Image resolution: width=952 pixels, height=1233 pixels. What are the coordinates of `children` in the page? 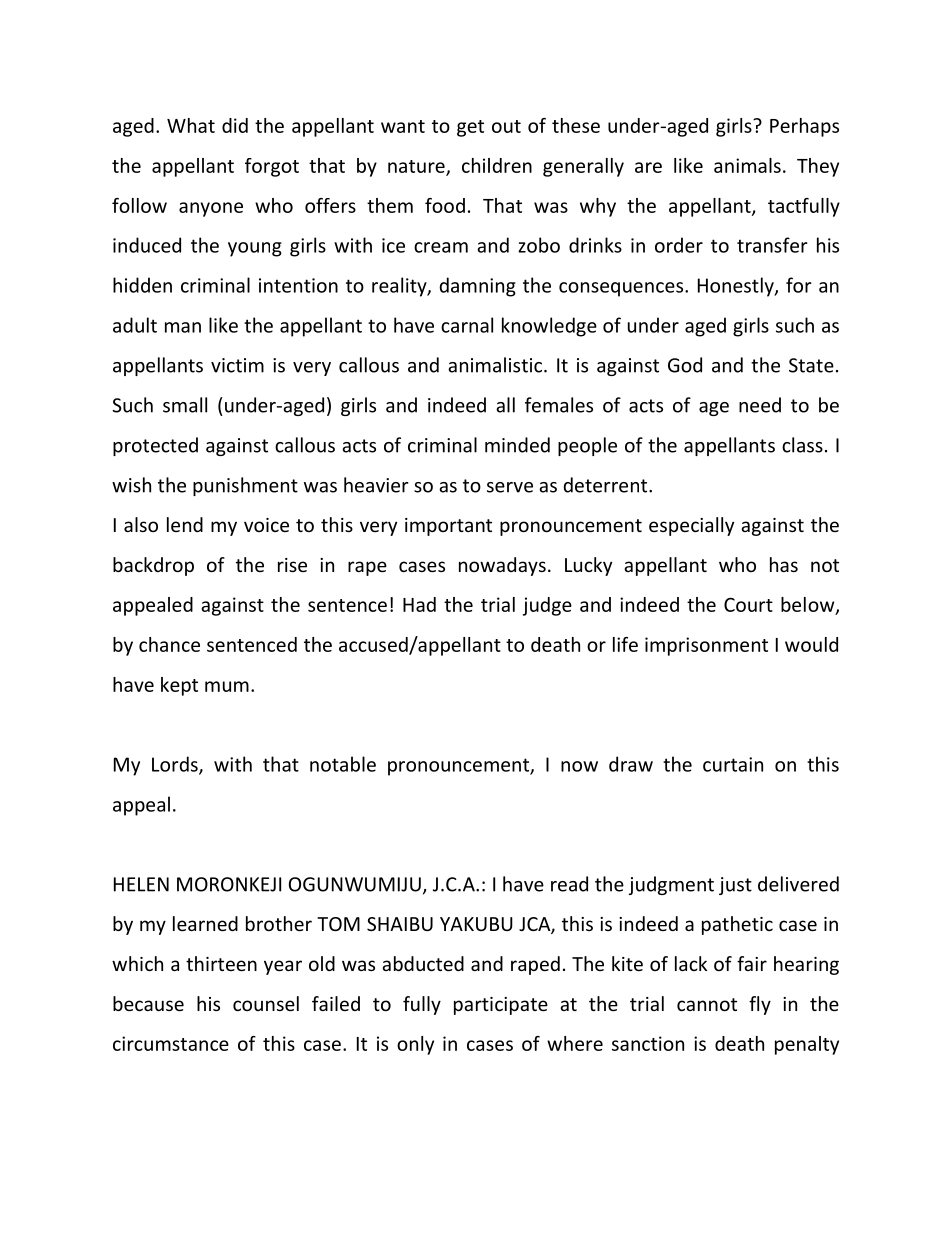 It's located at (497, 165).
